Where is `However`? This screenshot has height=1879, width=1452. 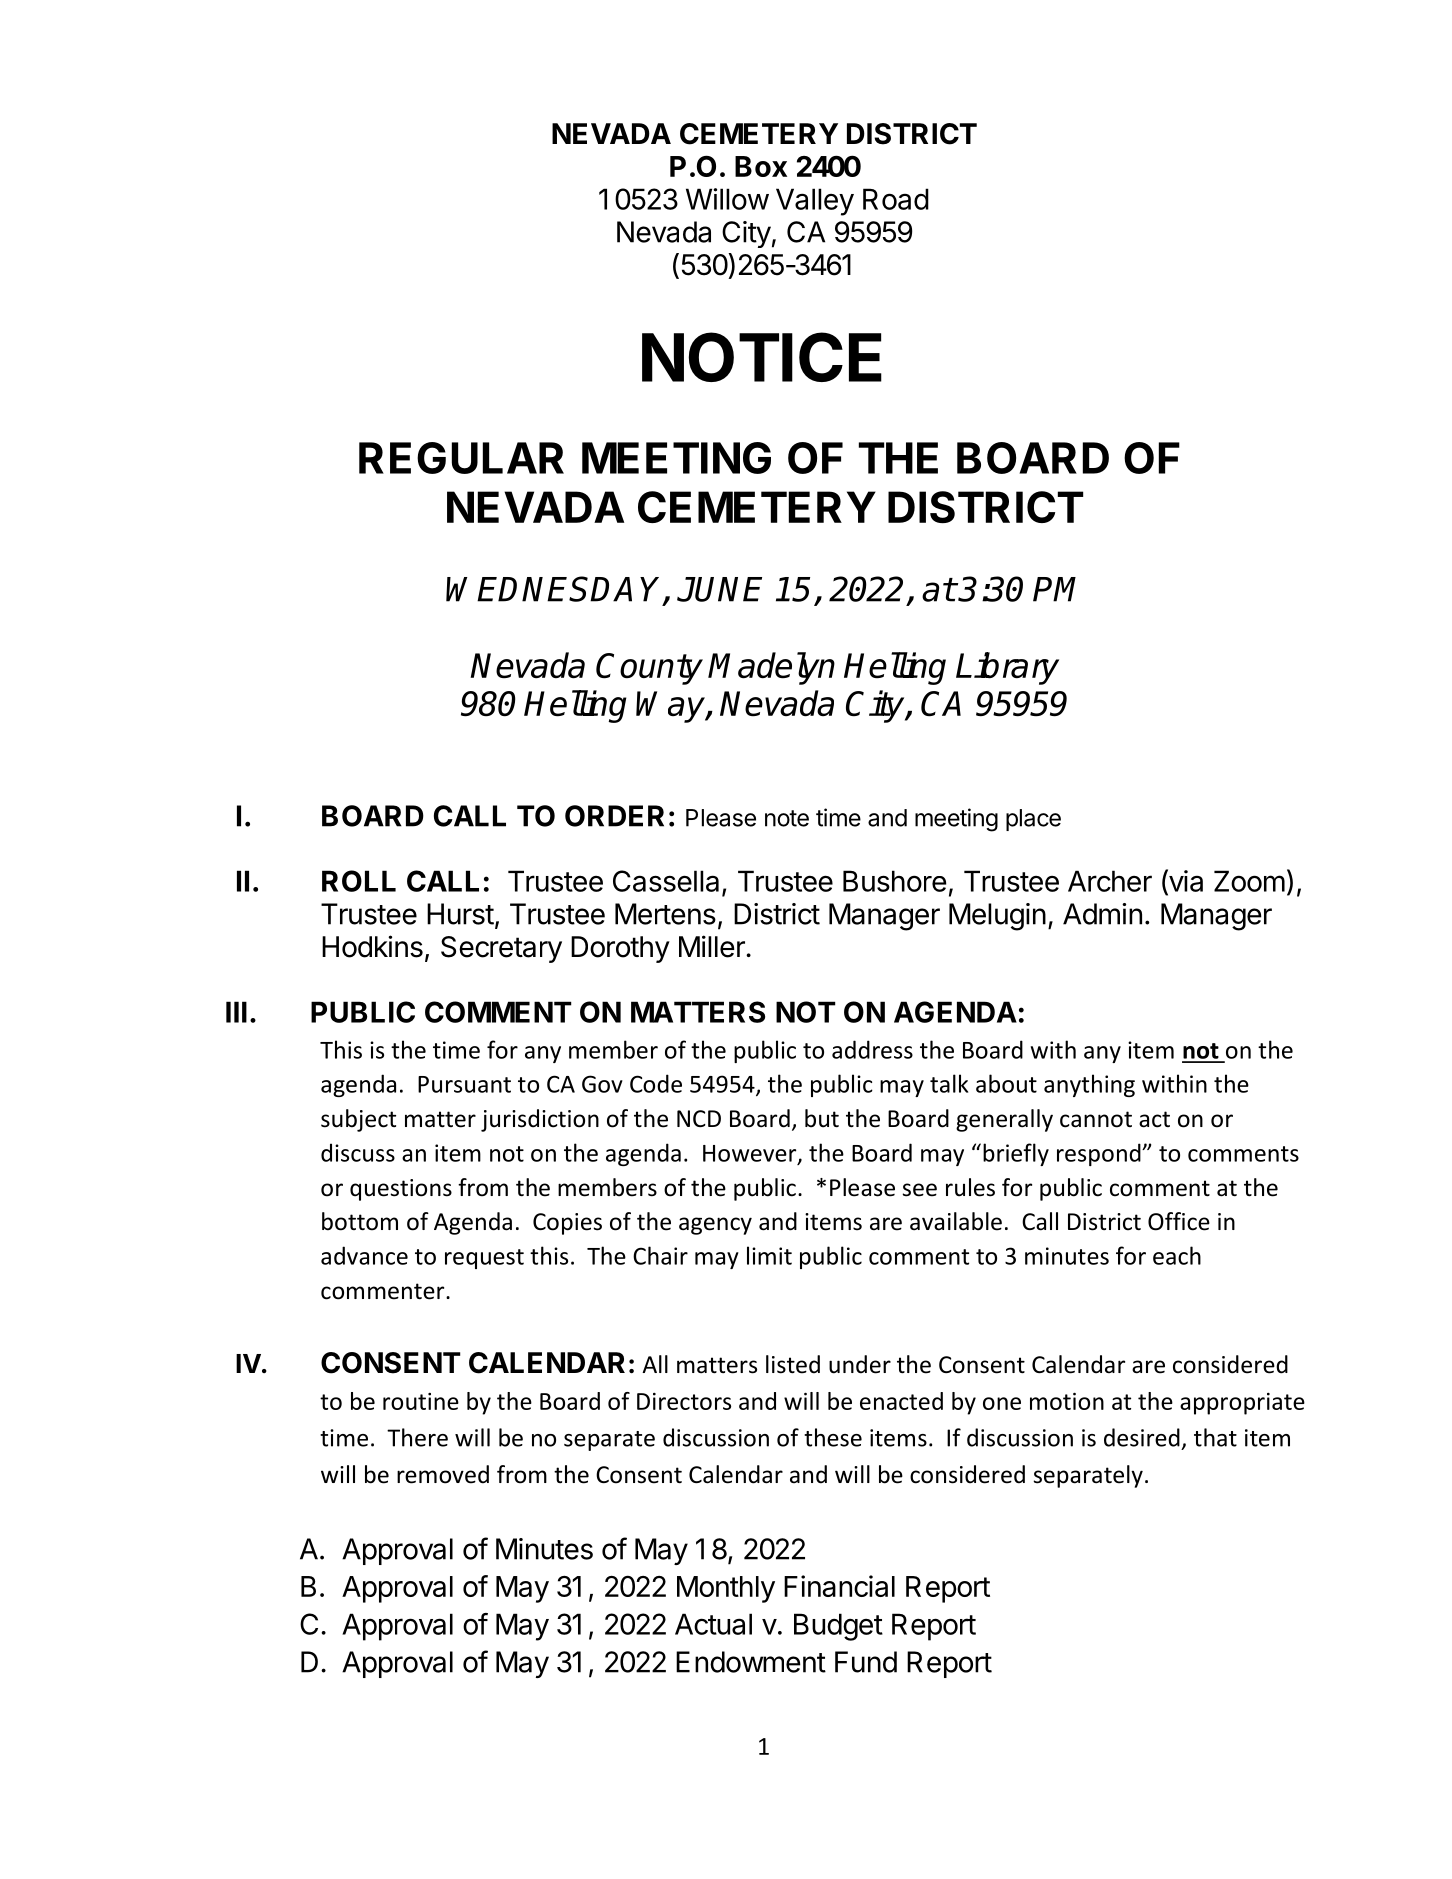
However is located at coordinates (751, 1154).
